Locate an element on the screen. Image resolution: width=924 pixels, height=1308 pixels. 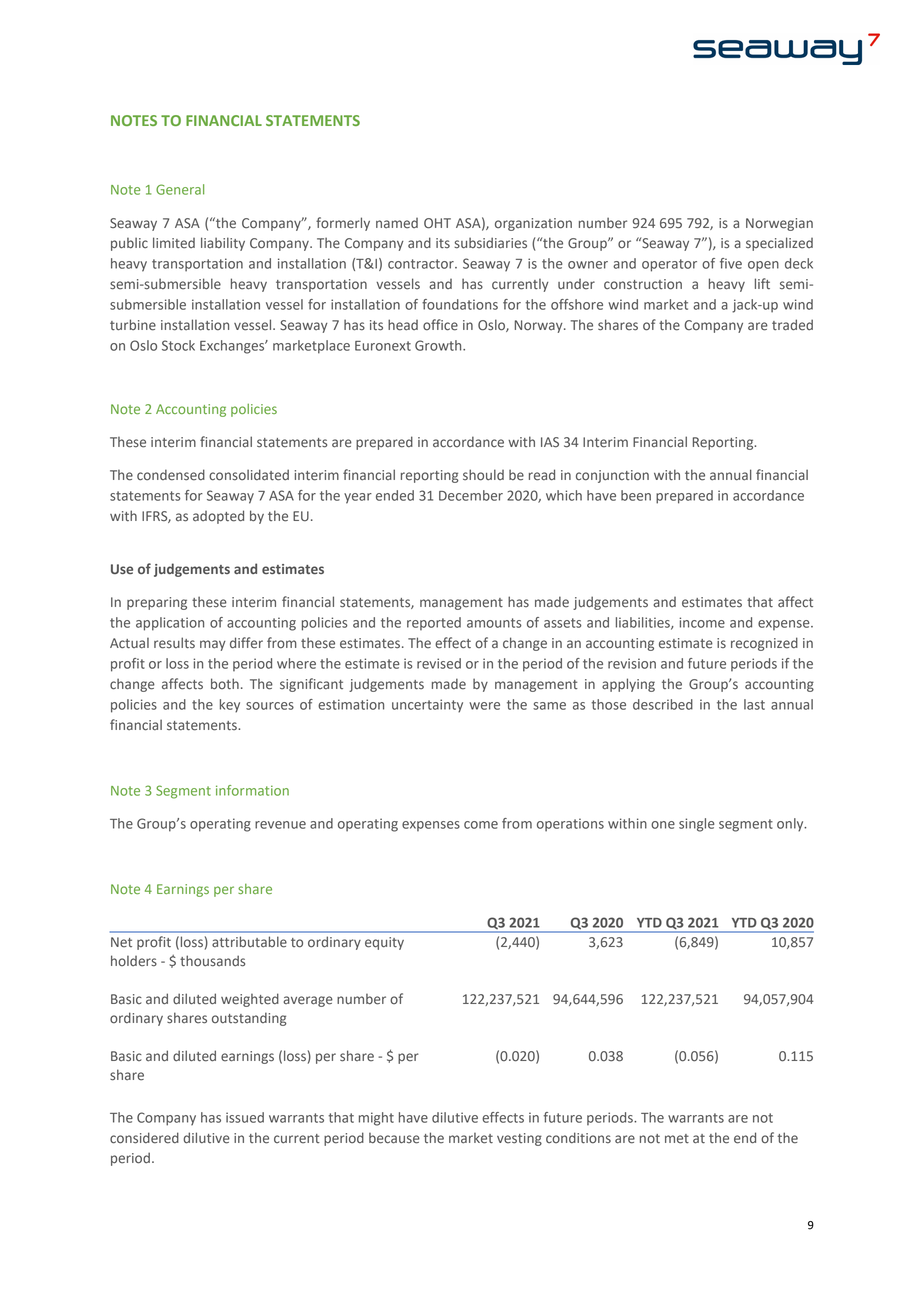
may is located at coordinates (213, 645).
